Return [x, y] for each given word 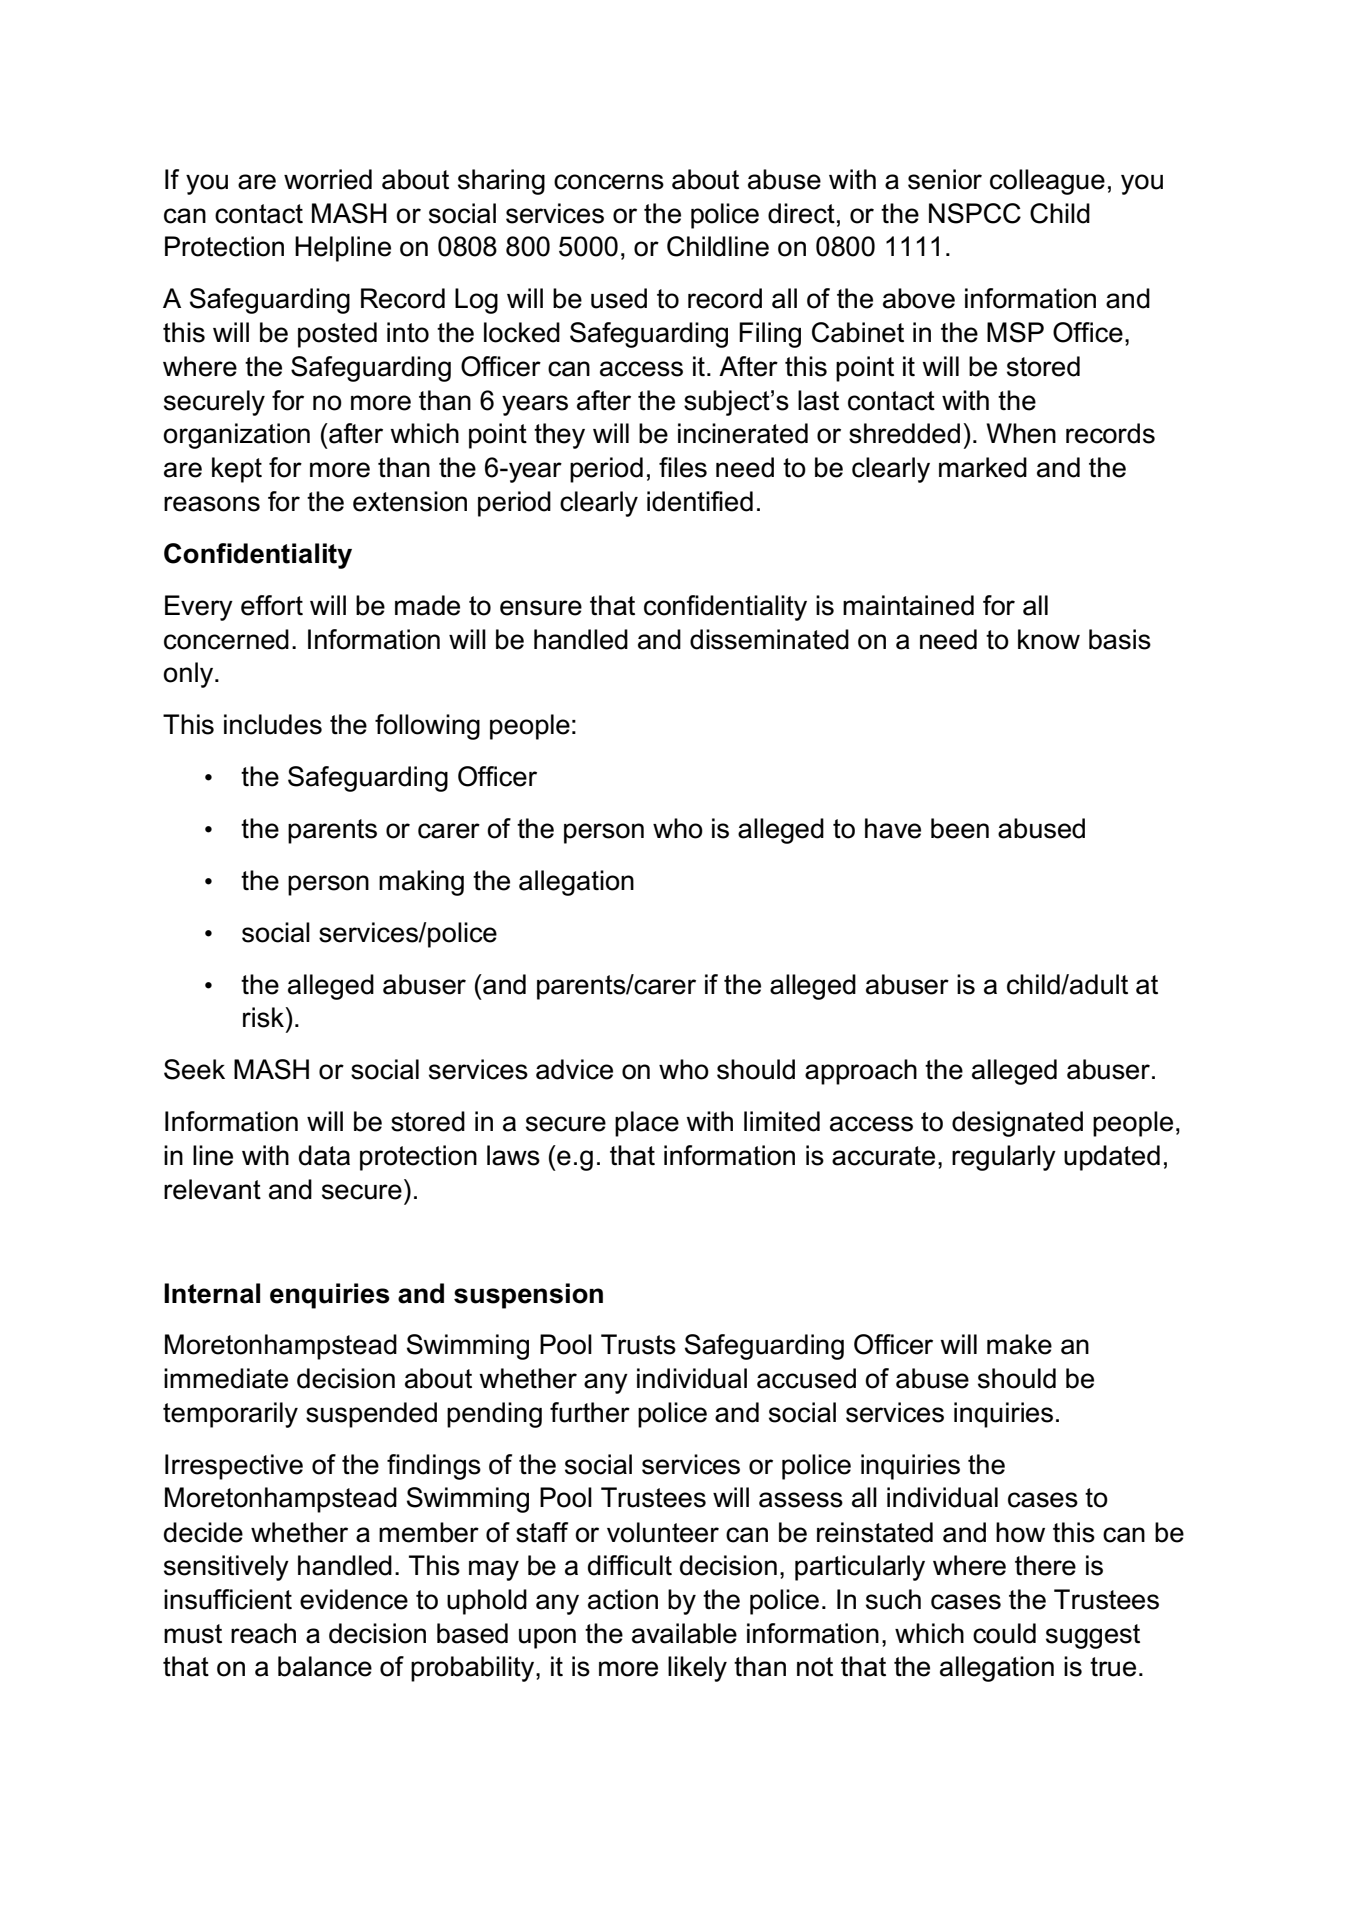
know [1049, 639]
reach [263, 1633]
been [960, 828]
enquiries [330, 1296]
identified [700, 501]
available [684, 1633]
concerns [609, 182]
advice [574, 1069]
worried [328, 179]
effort [272, 605]
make [1019, 1344]
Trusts [638, 1344]
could [1004, 1633]
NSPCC [975, 213]
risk [264, 1017]
